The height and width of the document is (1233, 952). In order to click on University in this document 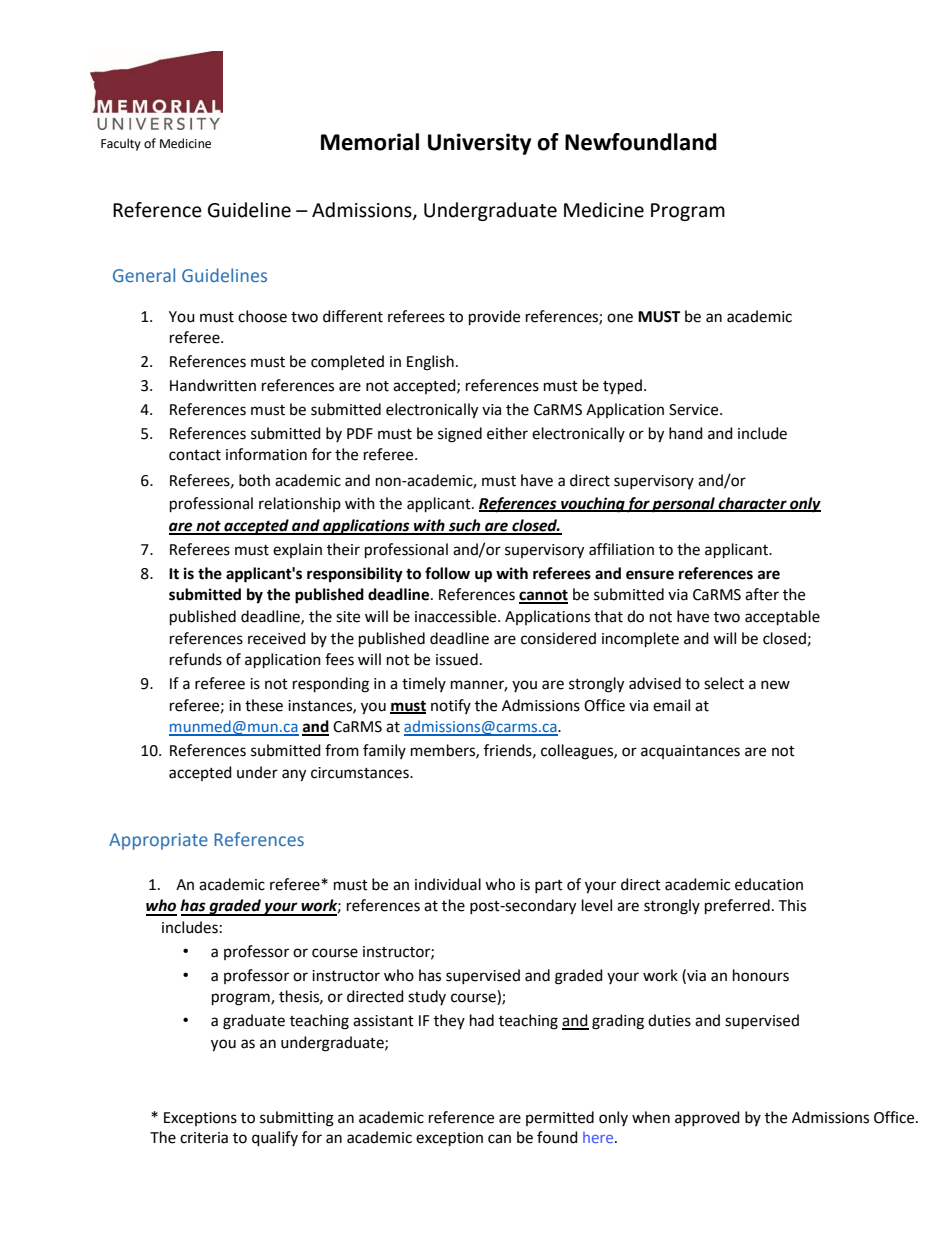, I will do `click(479, 144)`.
